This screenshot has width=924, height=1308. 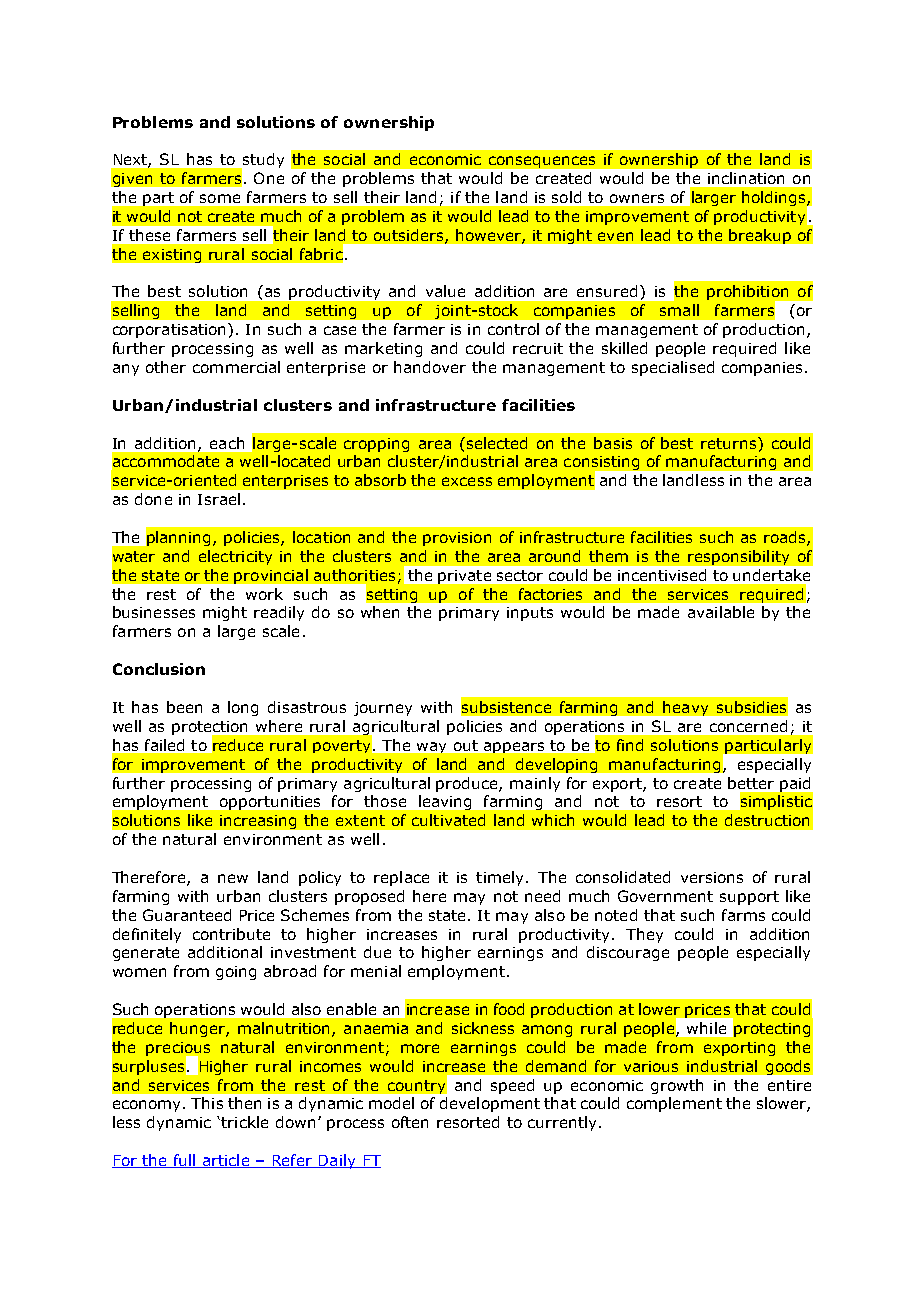 I want to click on breakup, so click(x=760, y=236).
